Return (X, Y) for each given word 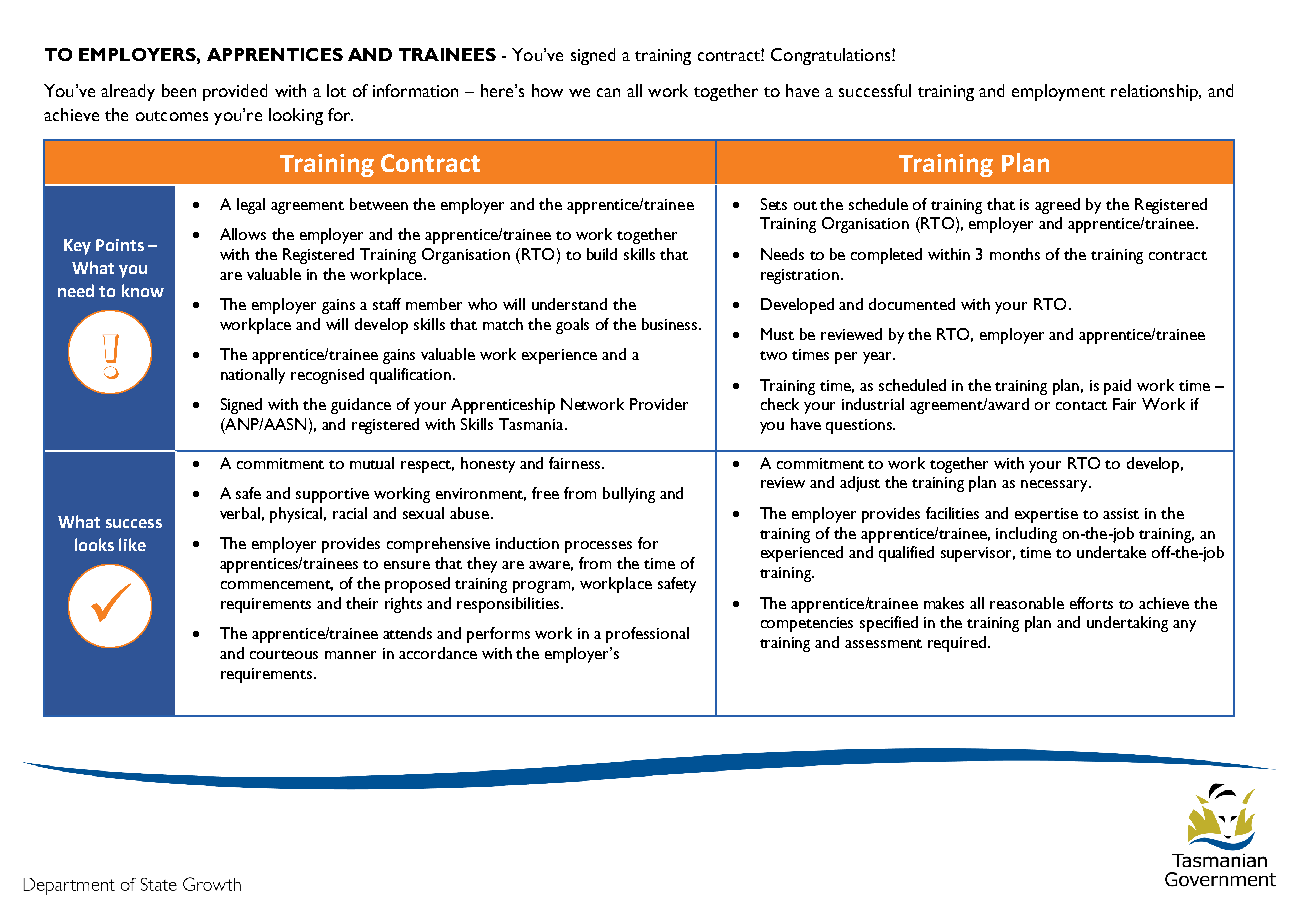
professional (647, 635)
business (671, 324)
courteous (284, 654)
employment (1058, 92)
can (608, 92)
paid (1117, 387)
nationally (253, 376)
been (179, 90)
